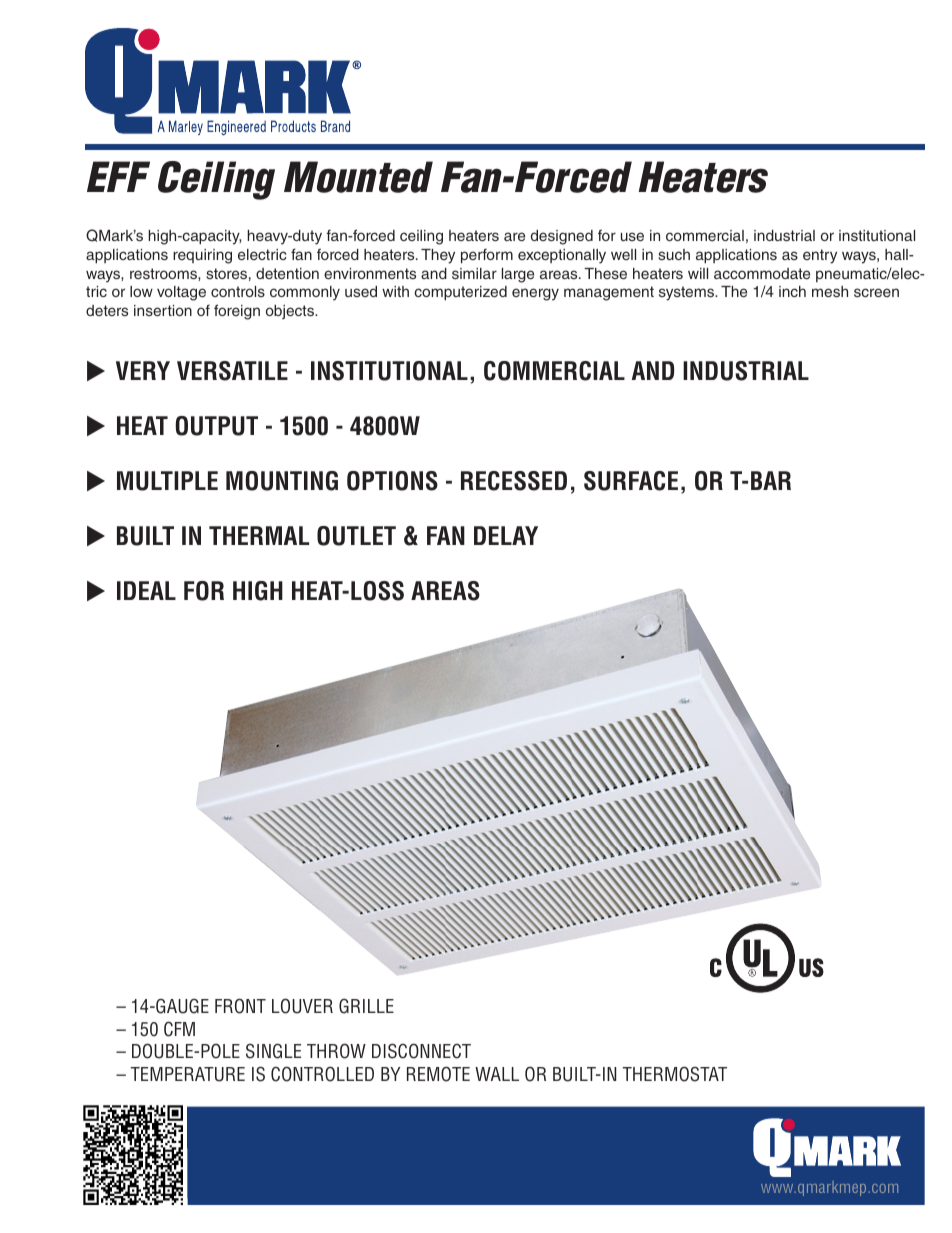 The height and width of the document is (1233, 952). Describe the element at coordinates (631, 481) in the document. I see `SURFACE` at that location.
